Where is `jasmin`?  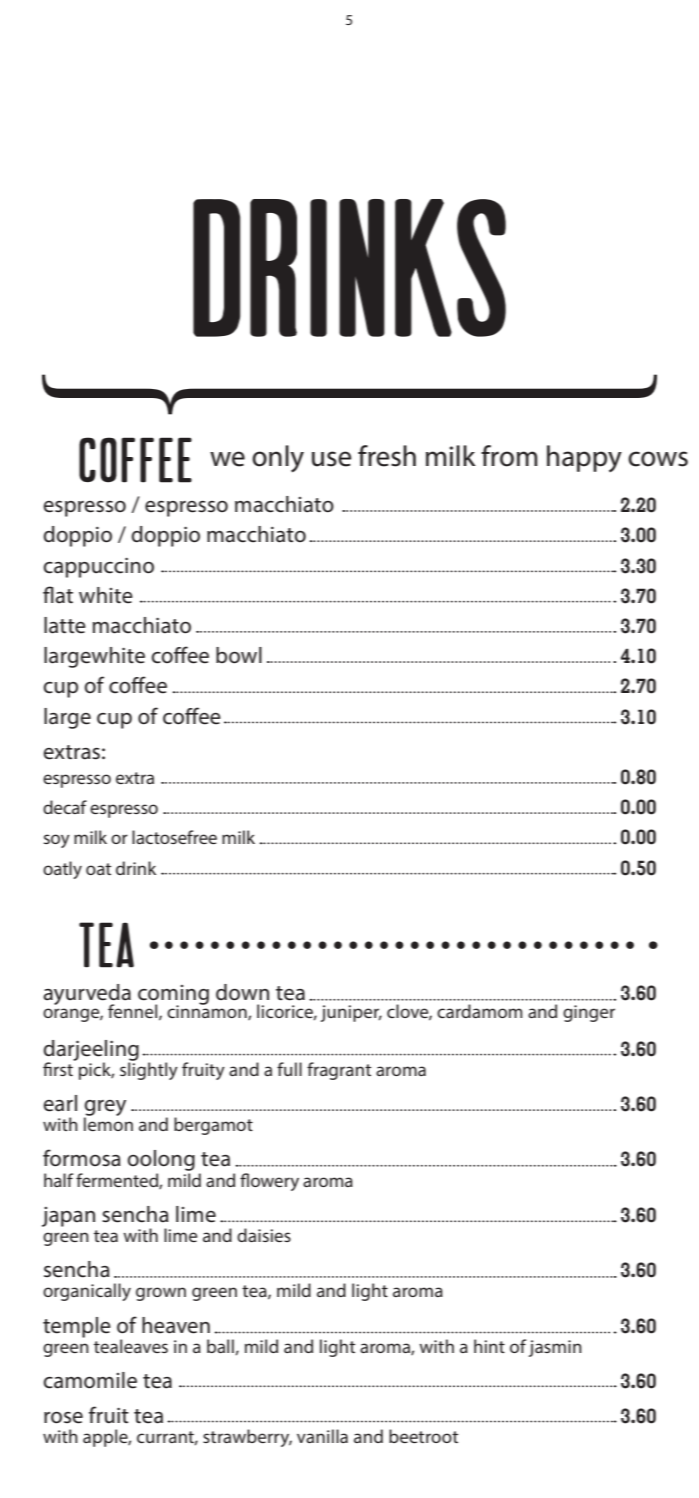 jasmin is located at coordinates (555, 1348).
